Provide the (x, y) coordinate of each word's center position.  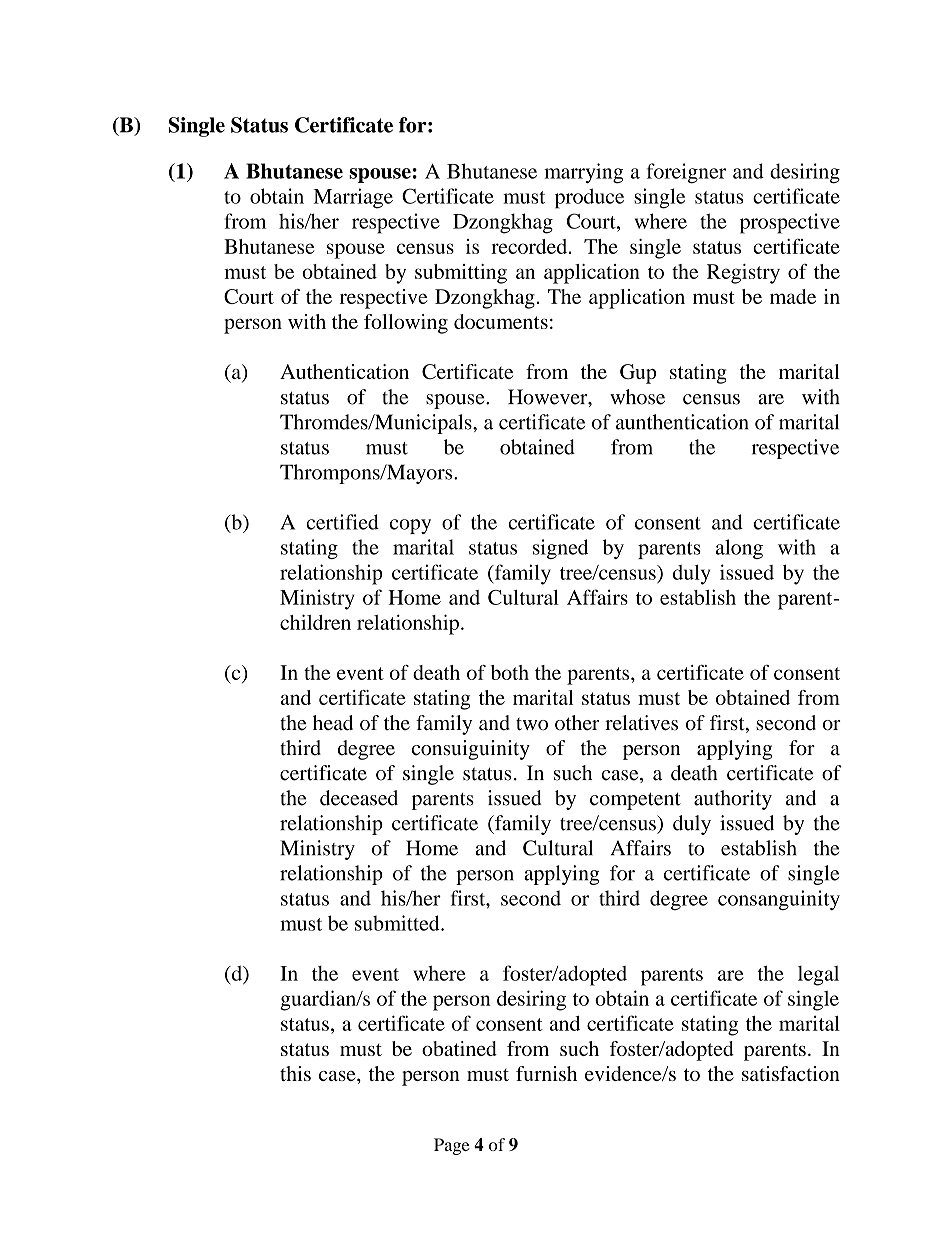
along (739, 549)
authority (733, 800)
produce (589, 198)
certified (342, 522)
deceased (359, 798)
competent (635, 801)
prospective (790, 223)
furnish (546, 1073)
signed (560, 549)
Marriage (353, 198)
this (295, 1073)
